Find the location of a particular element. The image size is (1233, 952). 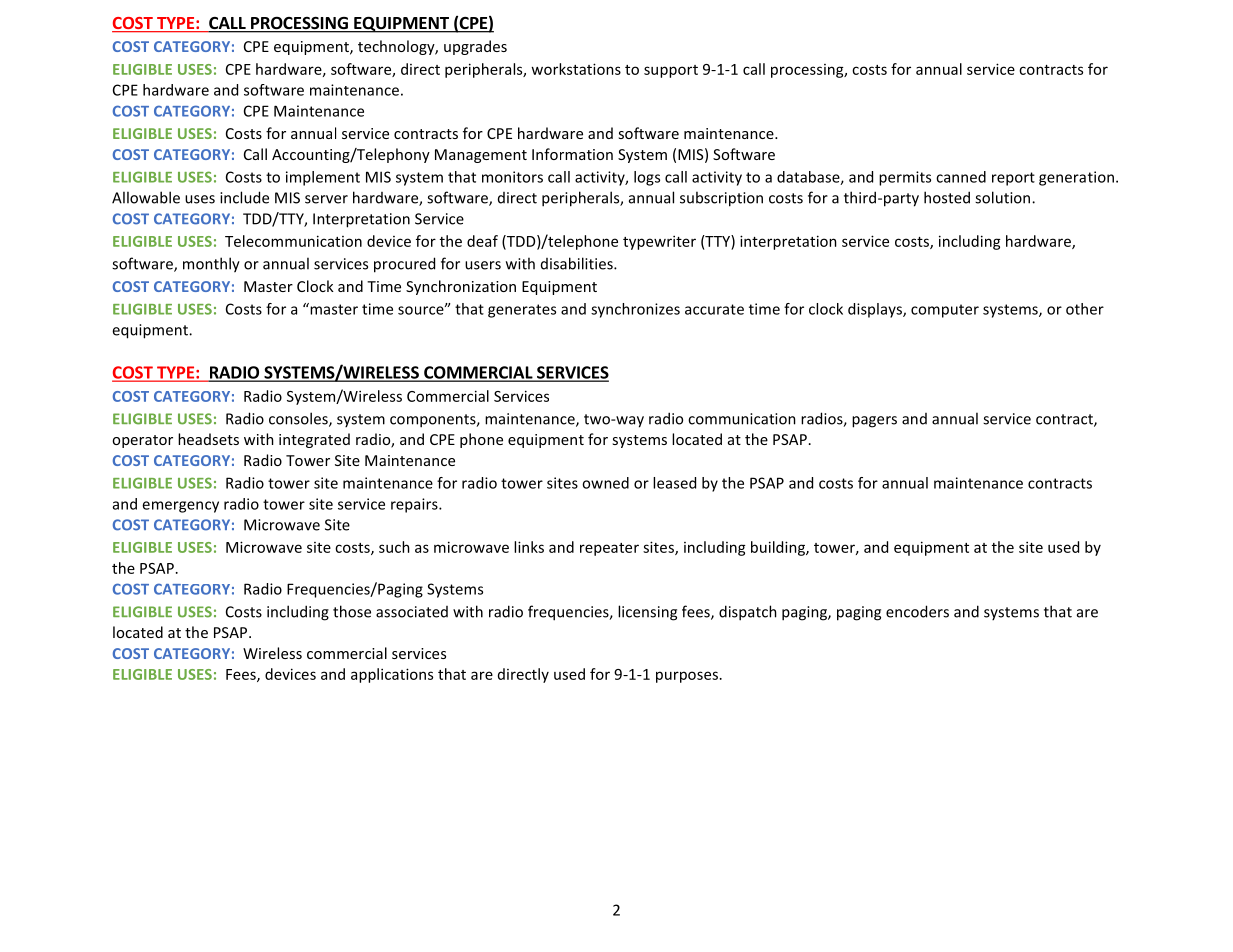

upgrades is located at coordinates (475, 47).
